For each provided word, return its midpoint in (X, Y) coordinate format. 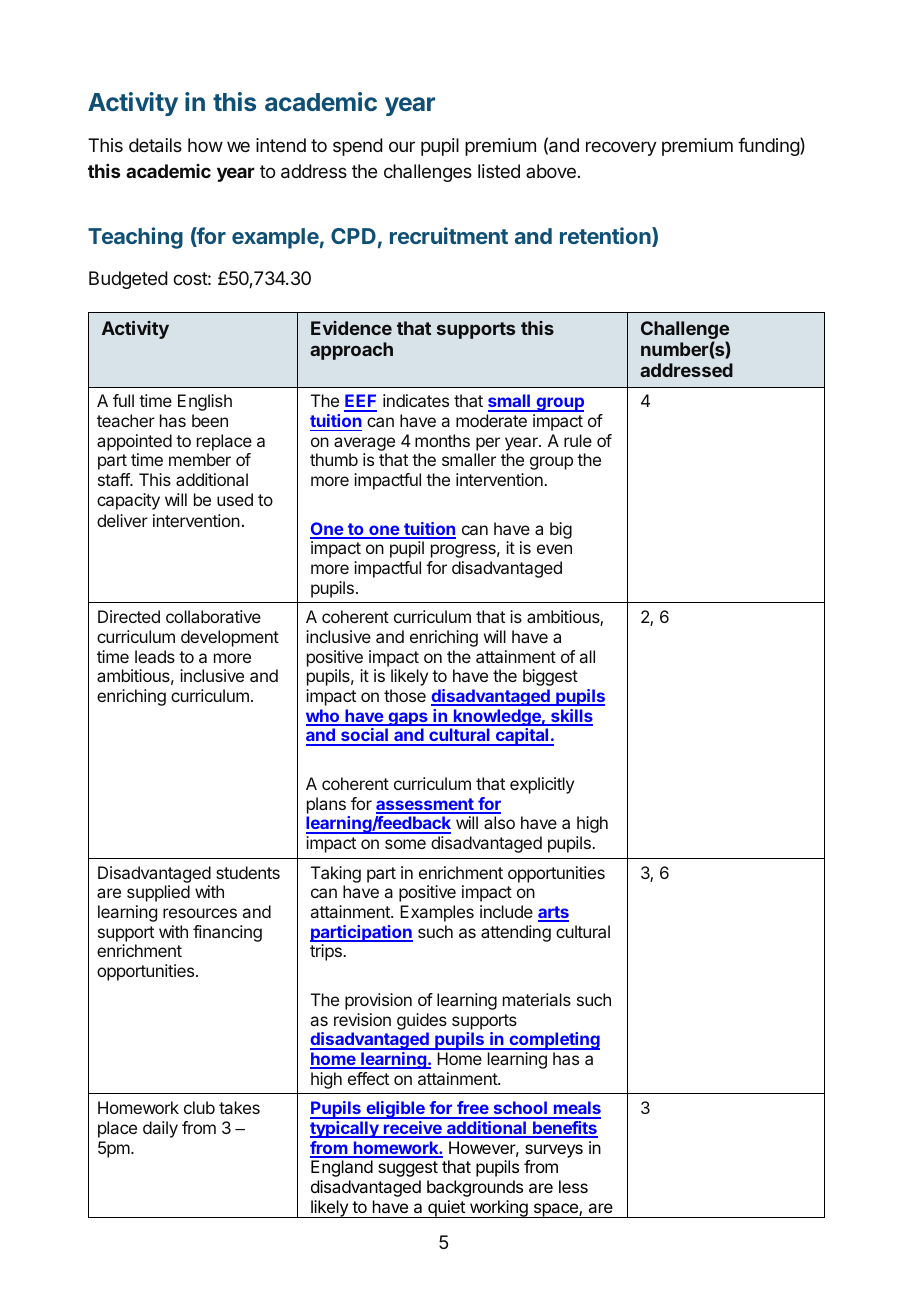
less (573, 1186)
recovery (621, 148)
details (155, 145)
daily (160, 1129)
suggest (408, 1169)
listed (499, 171)
